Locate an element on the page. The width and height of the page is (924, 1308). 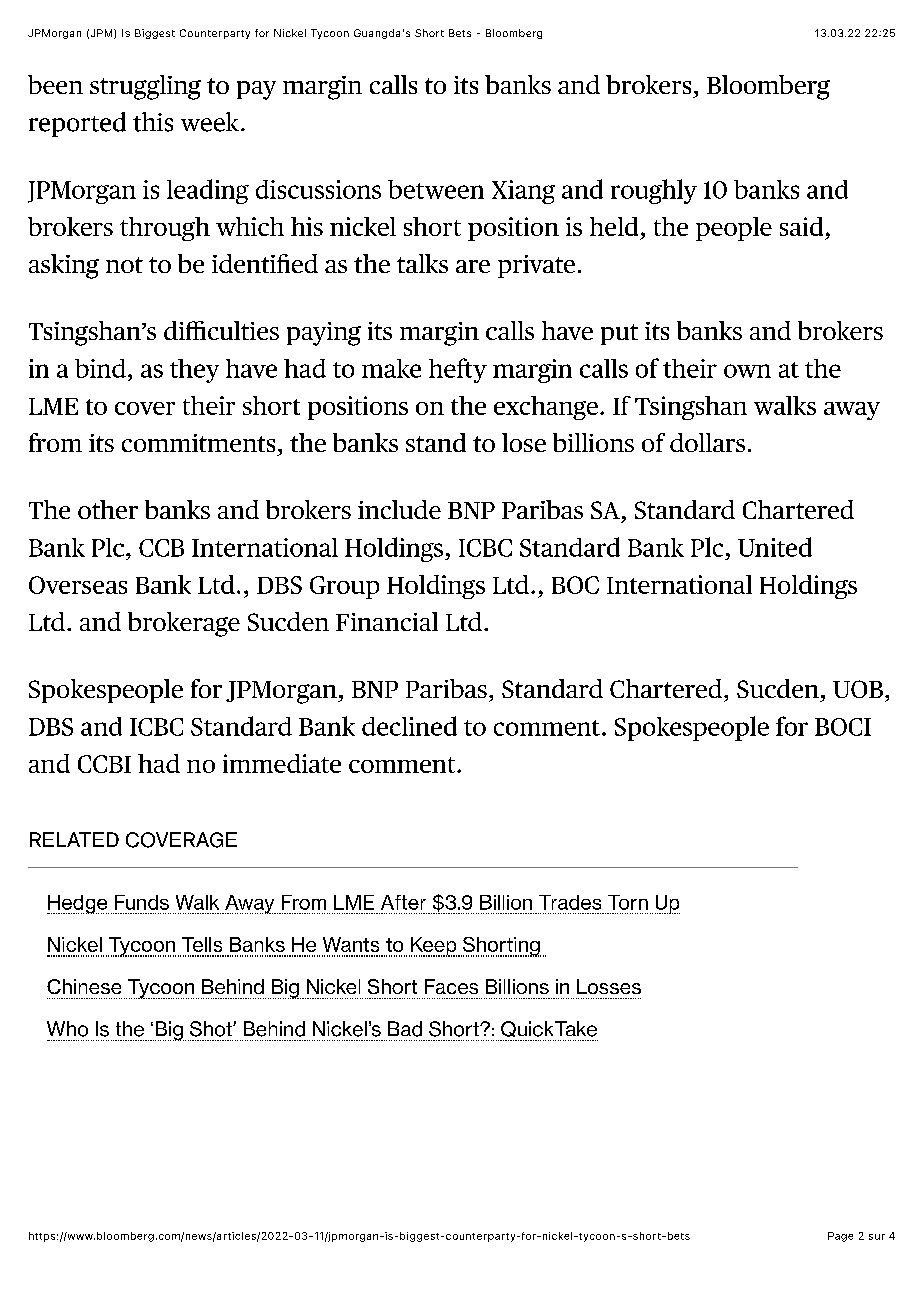
Financial is located at coordinates (387, 621).
